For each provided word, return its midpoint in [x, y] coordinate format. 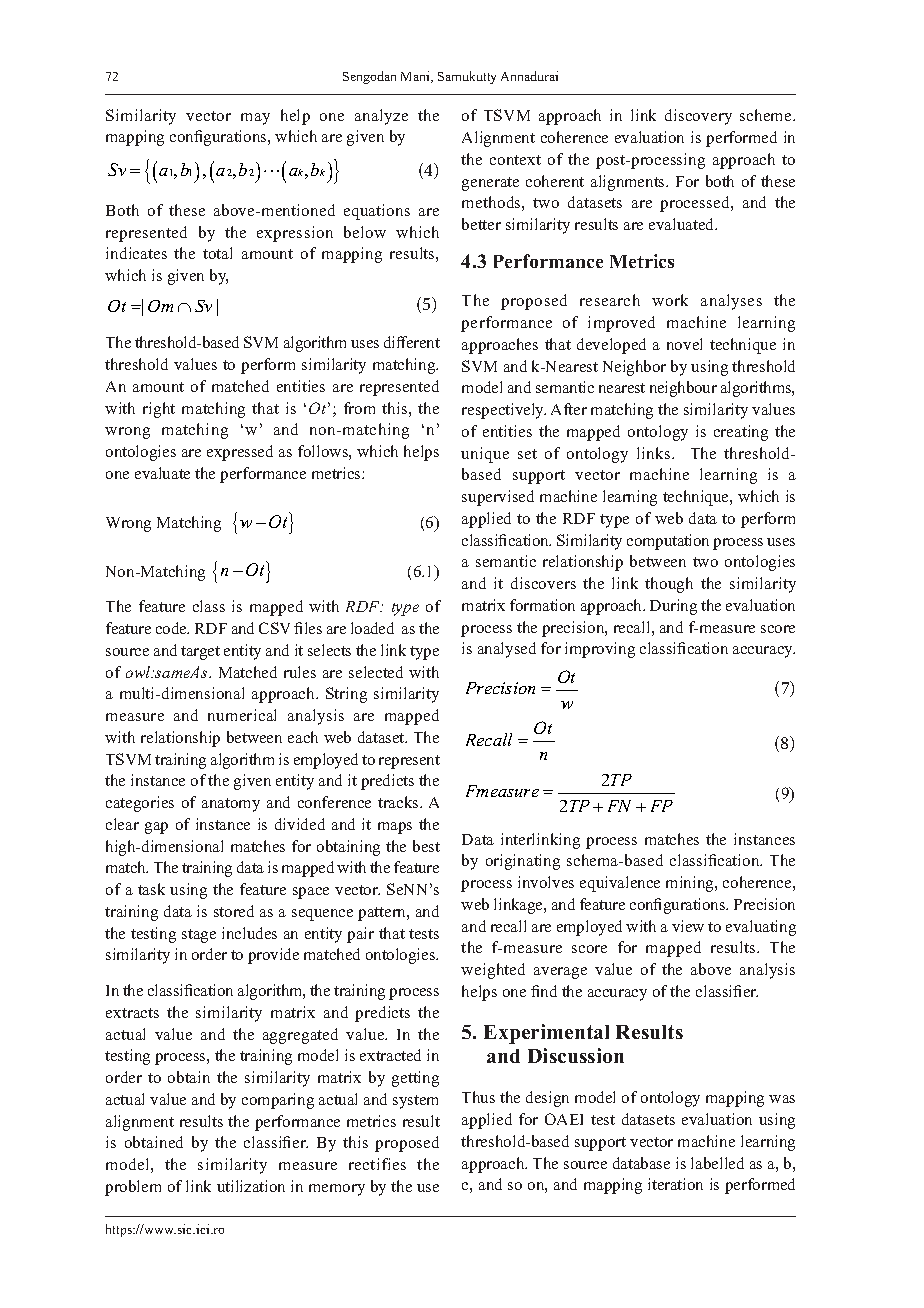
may [255, 119]
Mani [417, 77]
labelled [717, 1163]
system [415, 1102]
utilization [251, 1186]
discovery [698, 117]
